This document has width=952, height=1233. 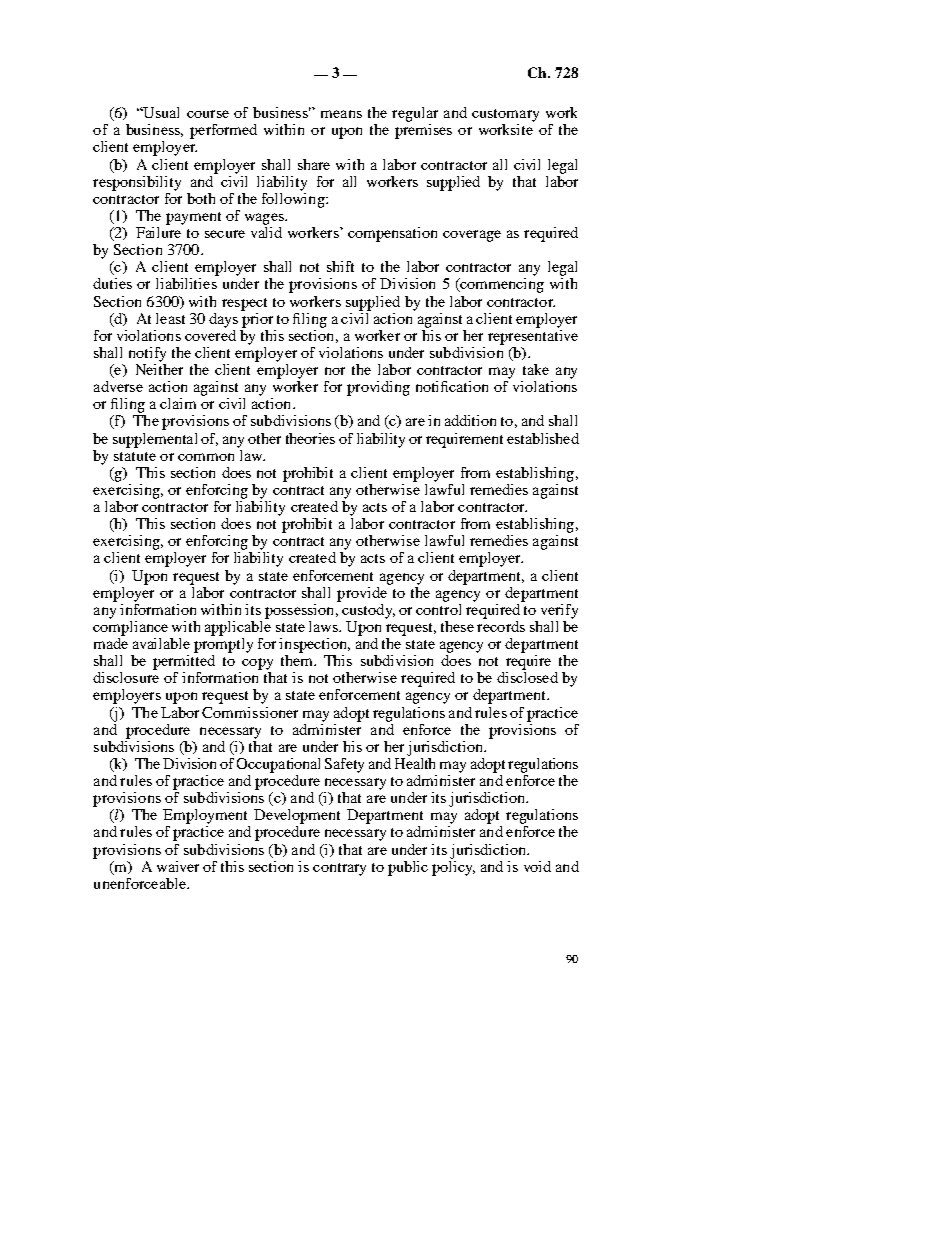 I want to click on statute, so click(x=135, y=456).
